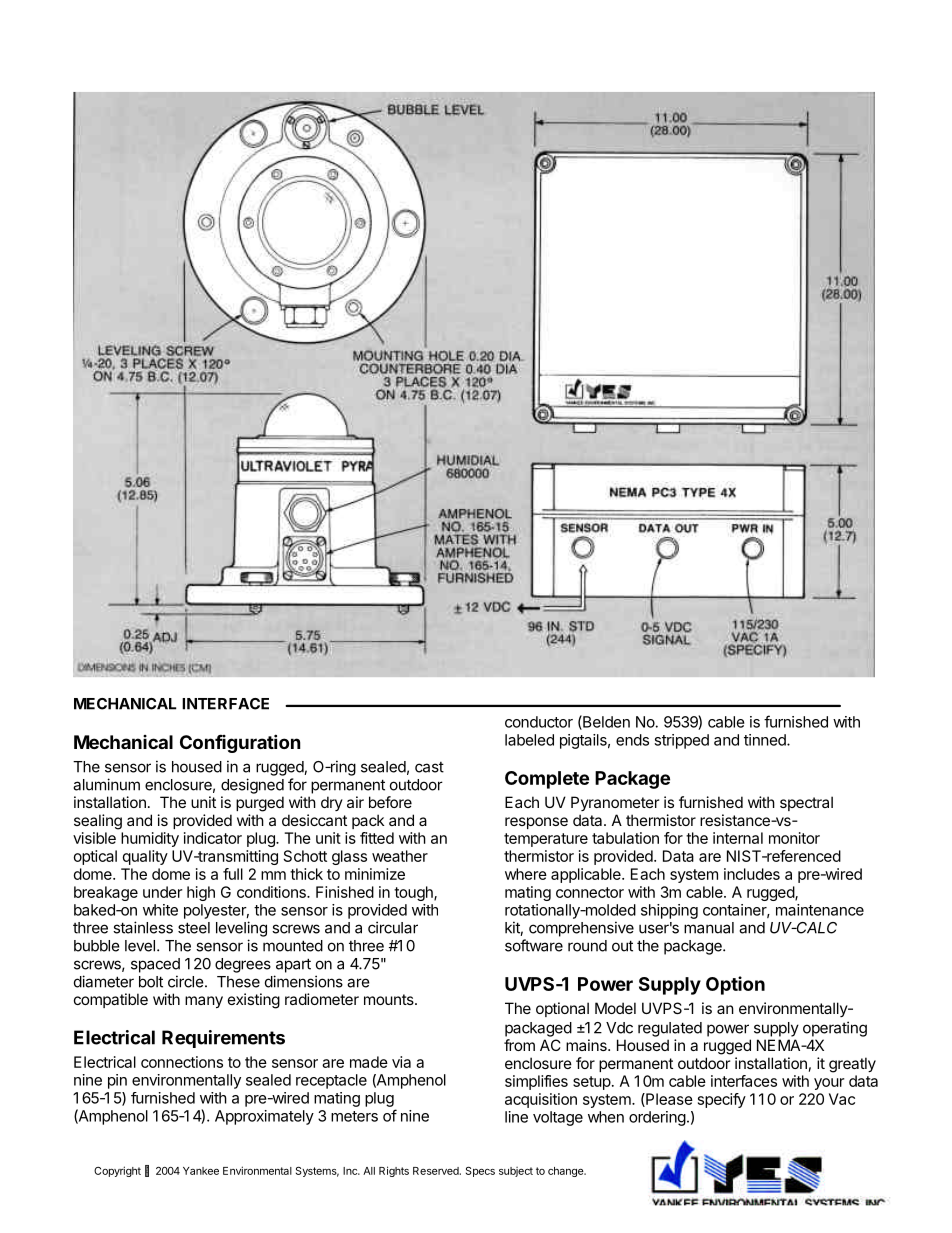 The width and height of the screenshot is (952, 1233). What do you see at coordinates (766, 740) in the screenshot?
I see `tinned` at bounding box center [766, 740].
